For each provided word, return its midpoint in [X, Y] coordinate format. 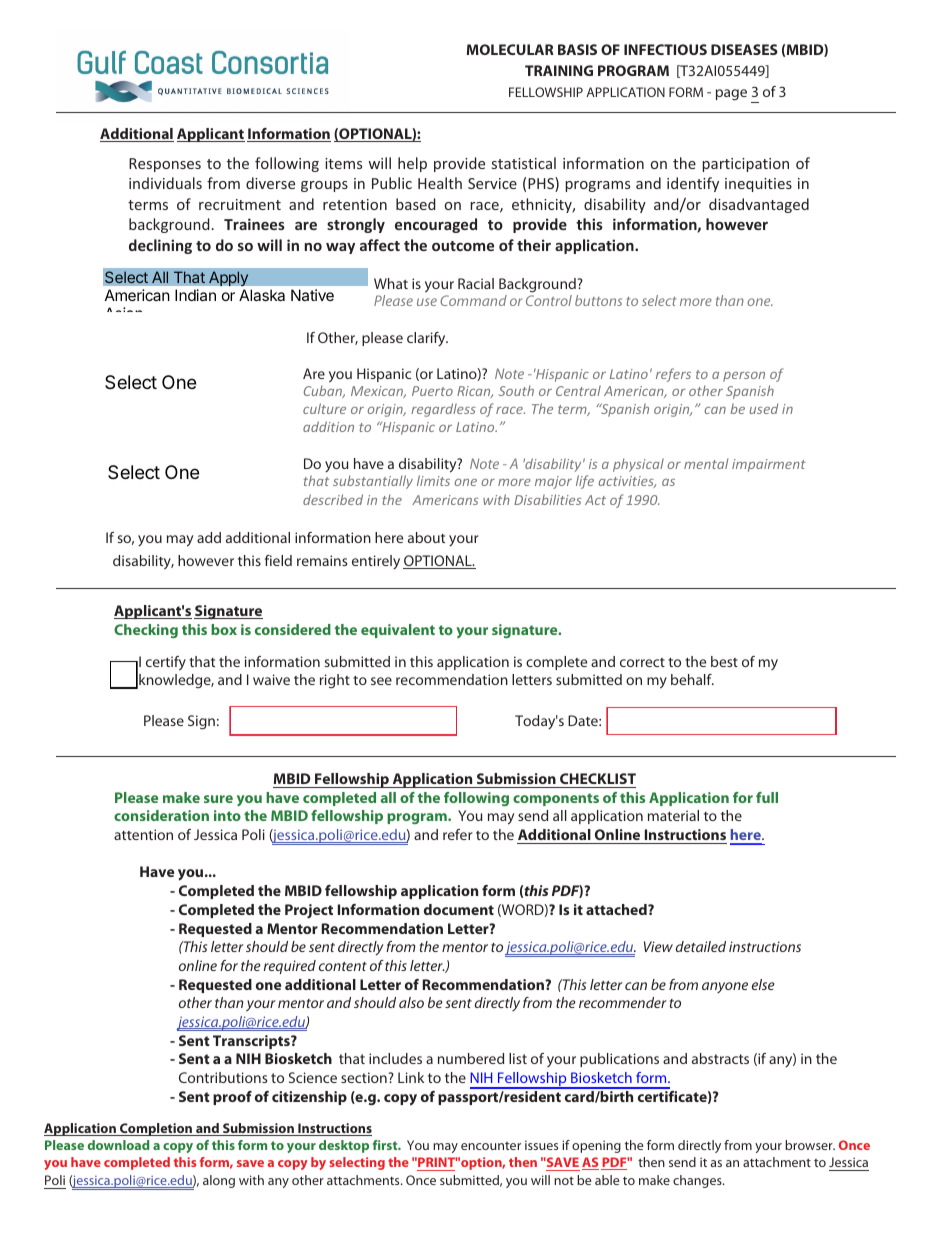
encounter [491, 1146]
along [219, 1181]
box [224, 629]
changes [698, 1181]
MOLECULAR [510, 49]
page [731, 94]
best [724, 661]
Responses [165, 165]
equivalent [398, 631]
